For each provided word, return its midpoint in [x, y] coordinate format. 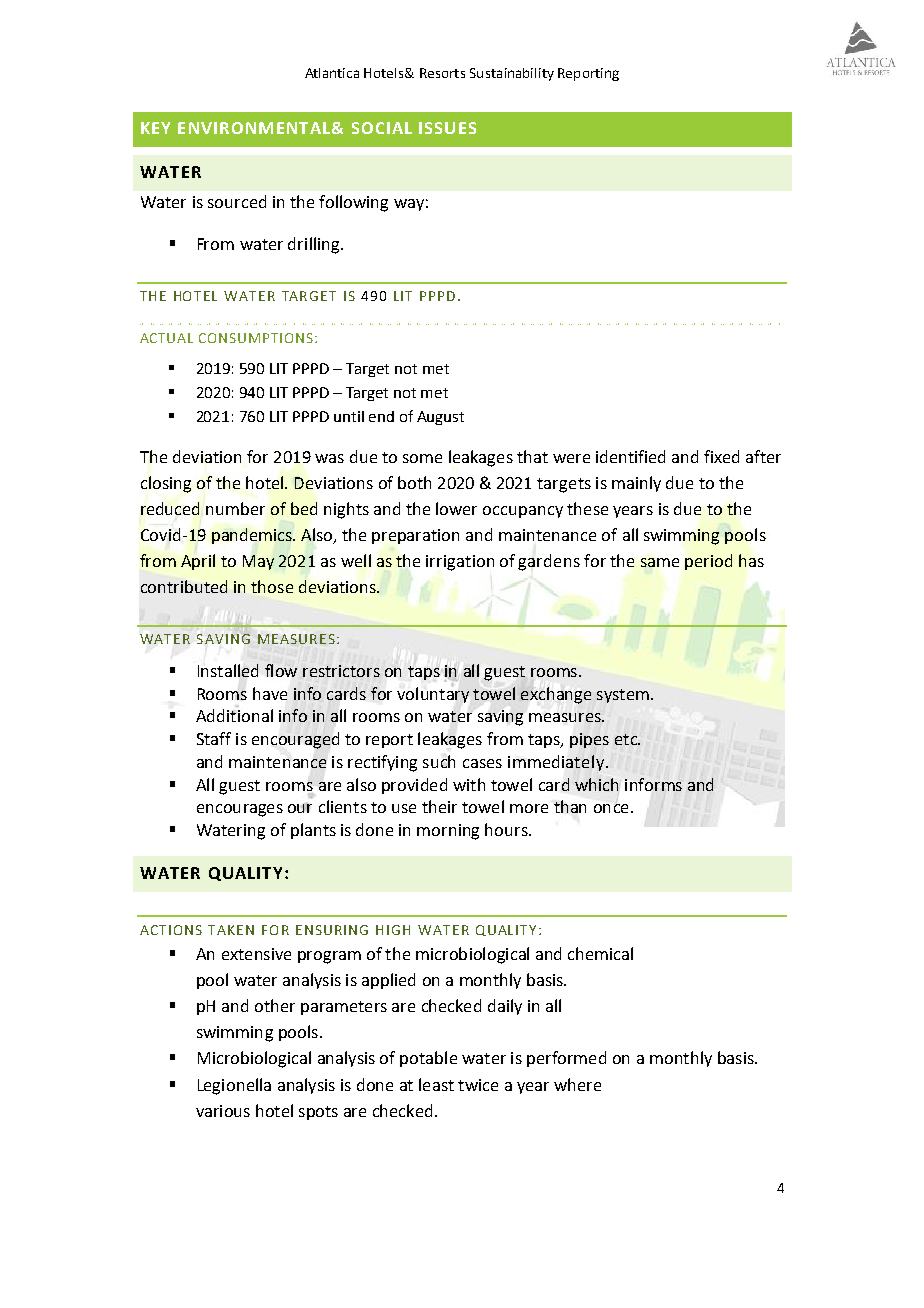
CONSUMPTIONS [256, 338]
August [440, 418]
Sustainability [512, 74]
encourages [240, 810]
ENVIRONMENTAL [254, 128]
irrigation [460, 563]
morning [448, 832]
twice [478, 1085]
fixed [721, 456]
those [272, 586]
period [708, 562]
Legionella [234, 1086]
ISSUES [447, 128]
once [611, 808]
